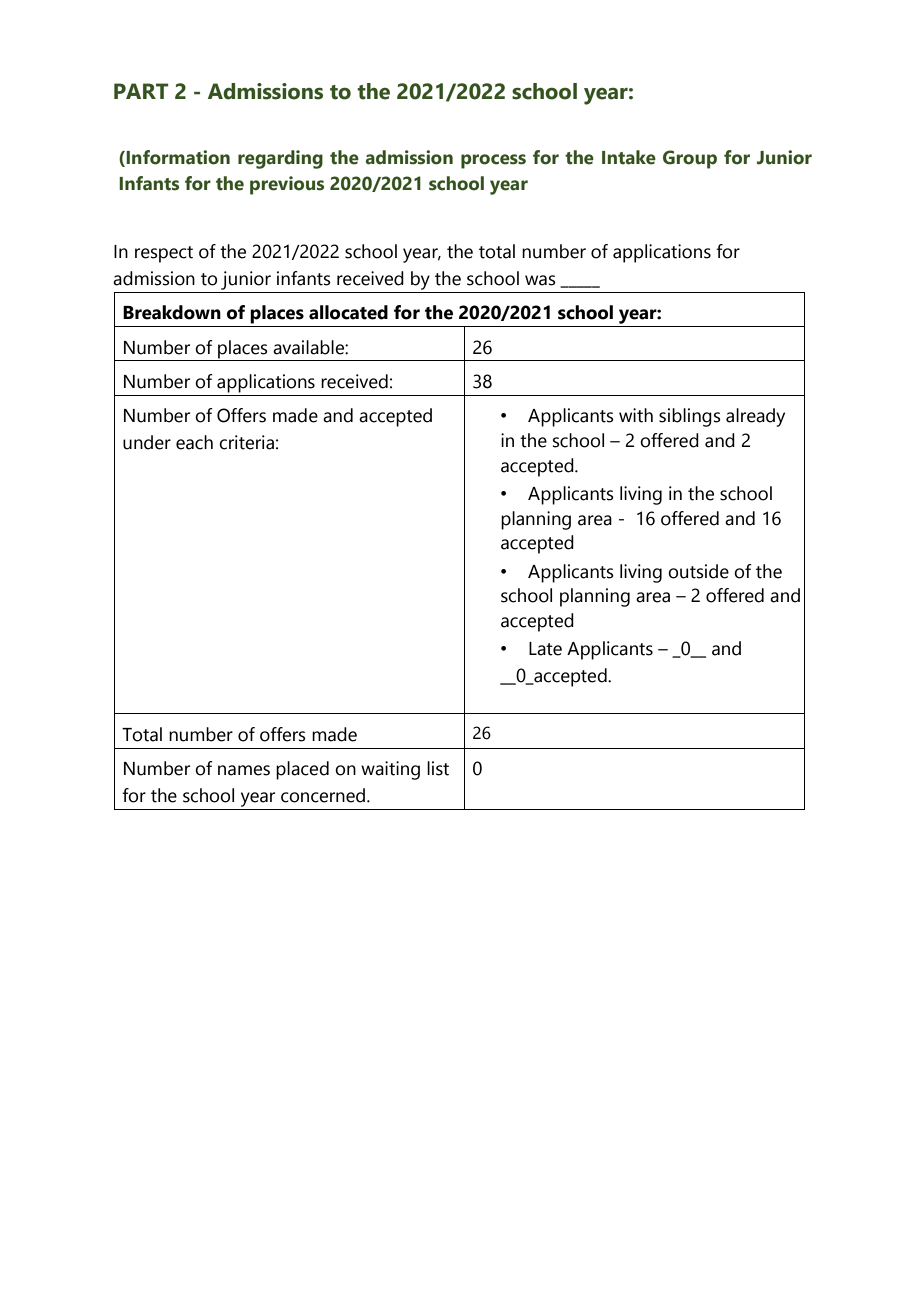 This screenshot has height=1308, width=924. Describe the element at coordinates (690, 417) in the screenshot. I see `siblings` at that location.
